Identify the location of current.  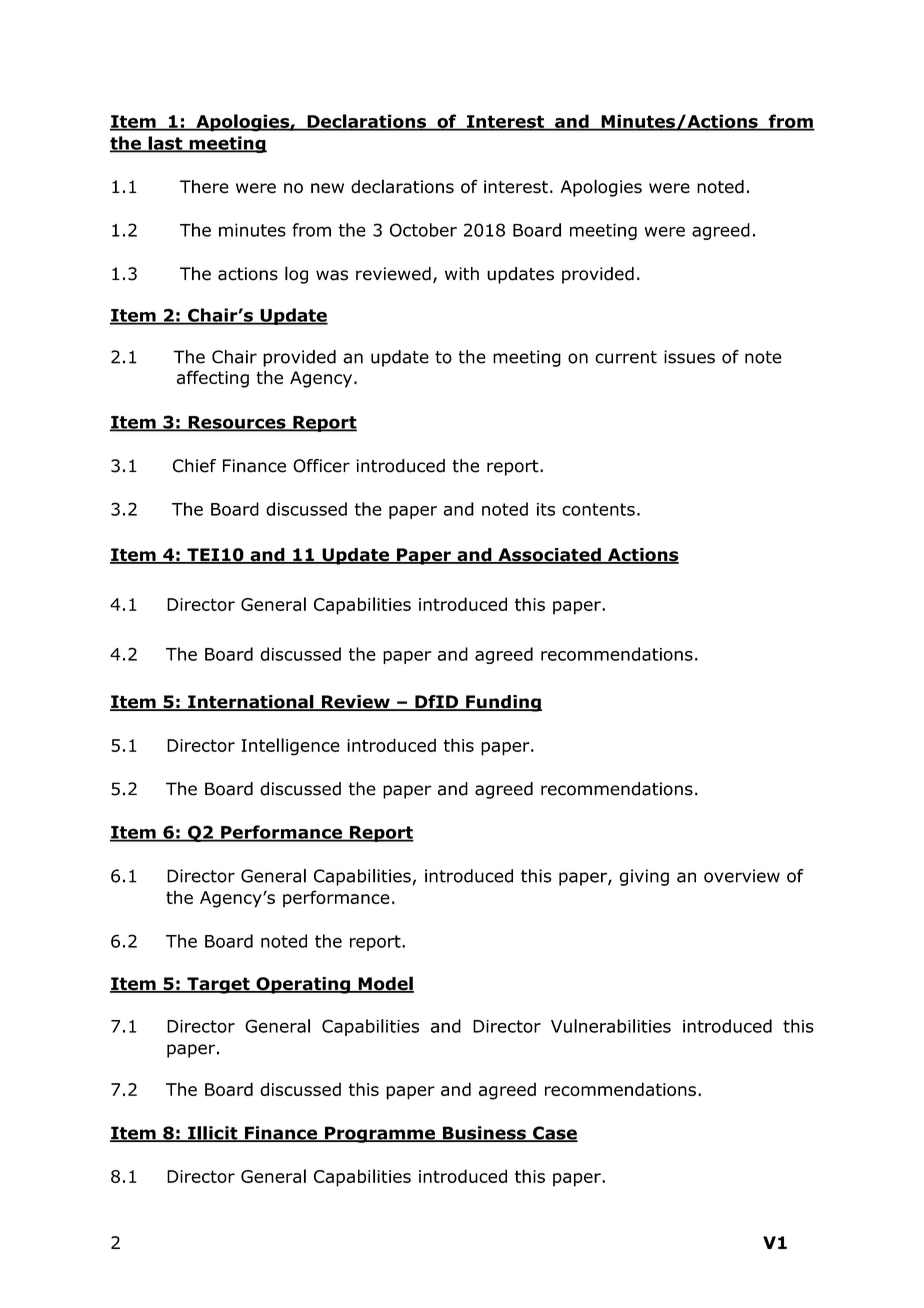
(626, 357).
